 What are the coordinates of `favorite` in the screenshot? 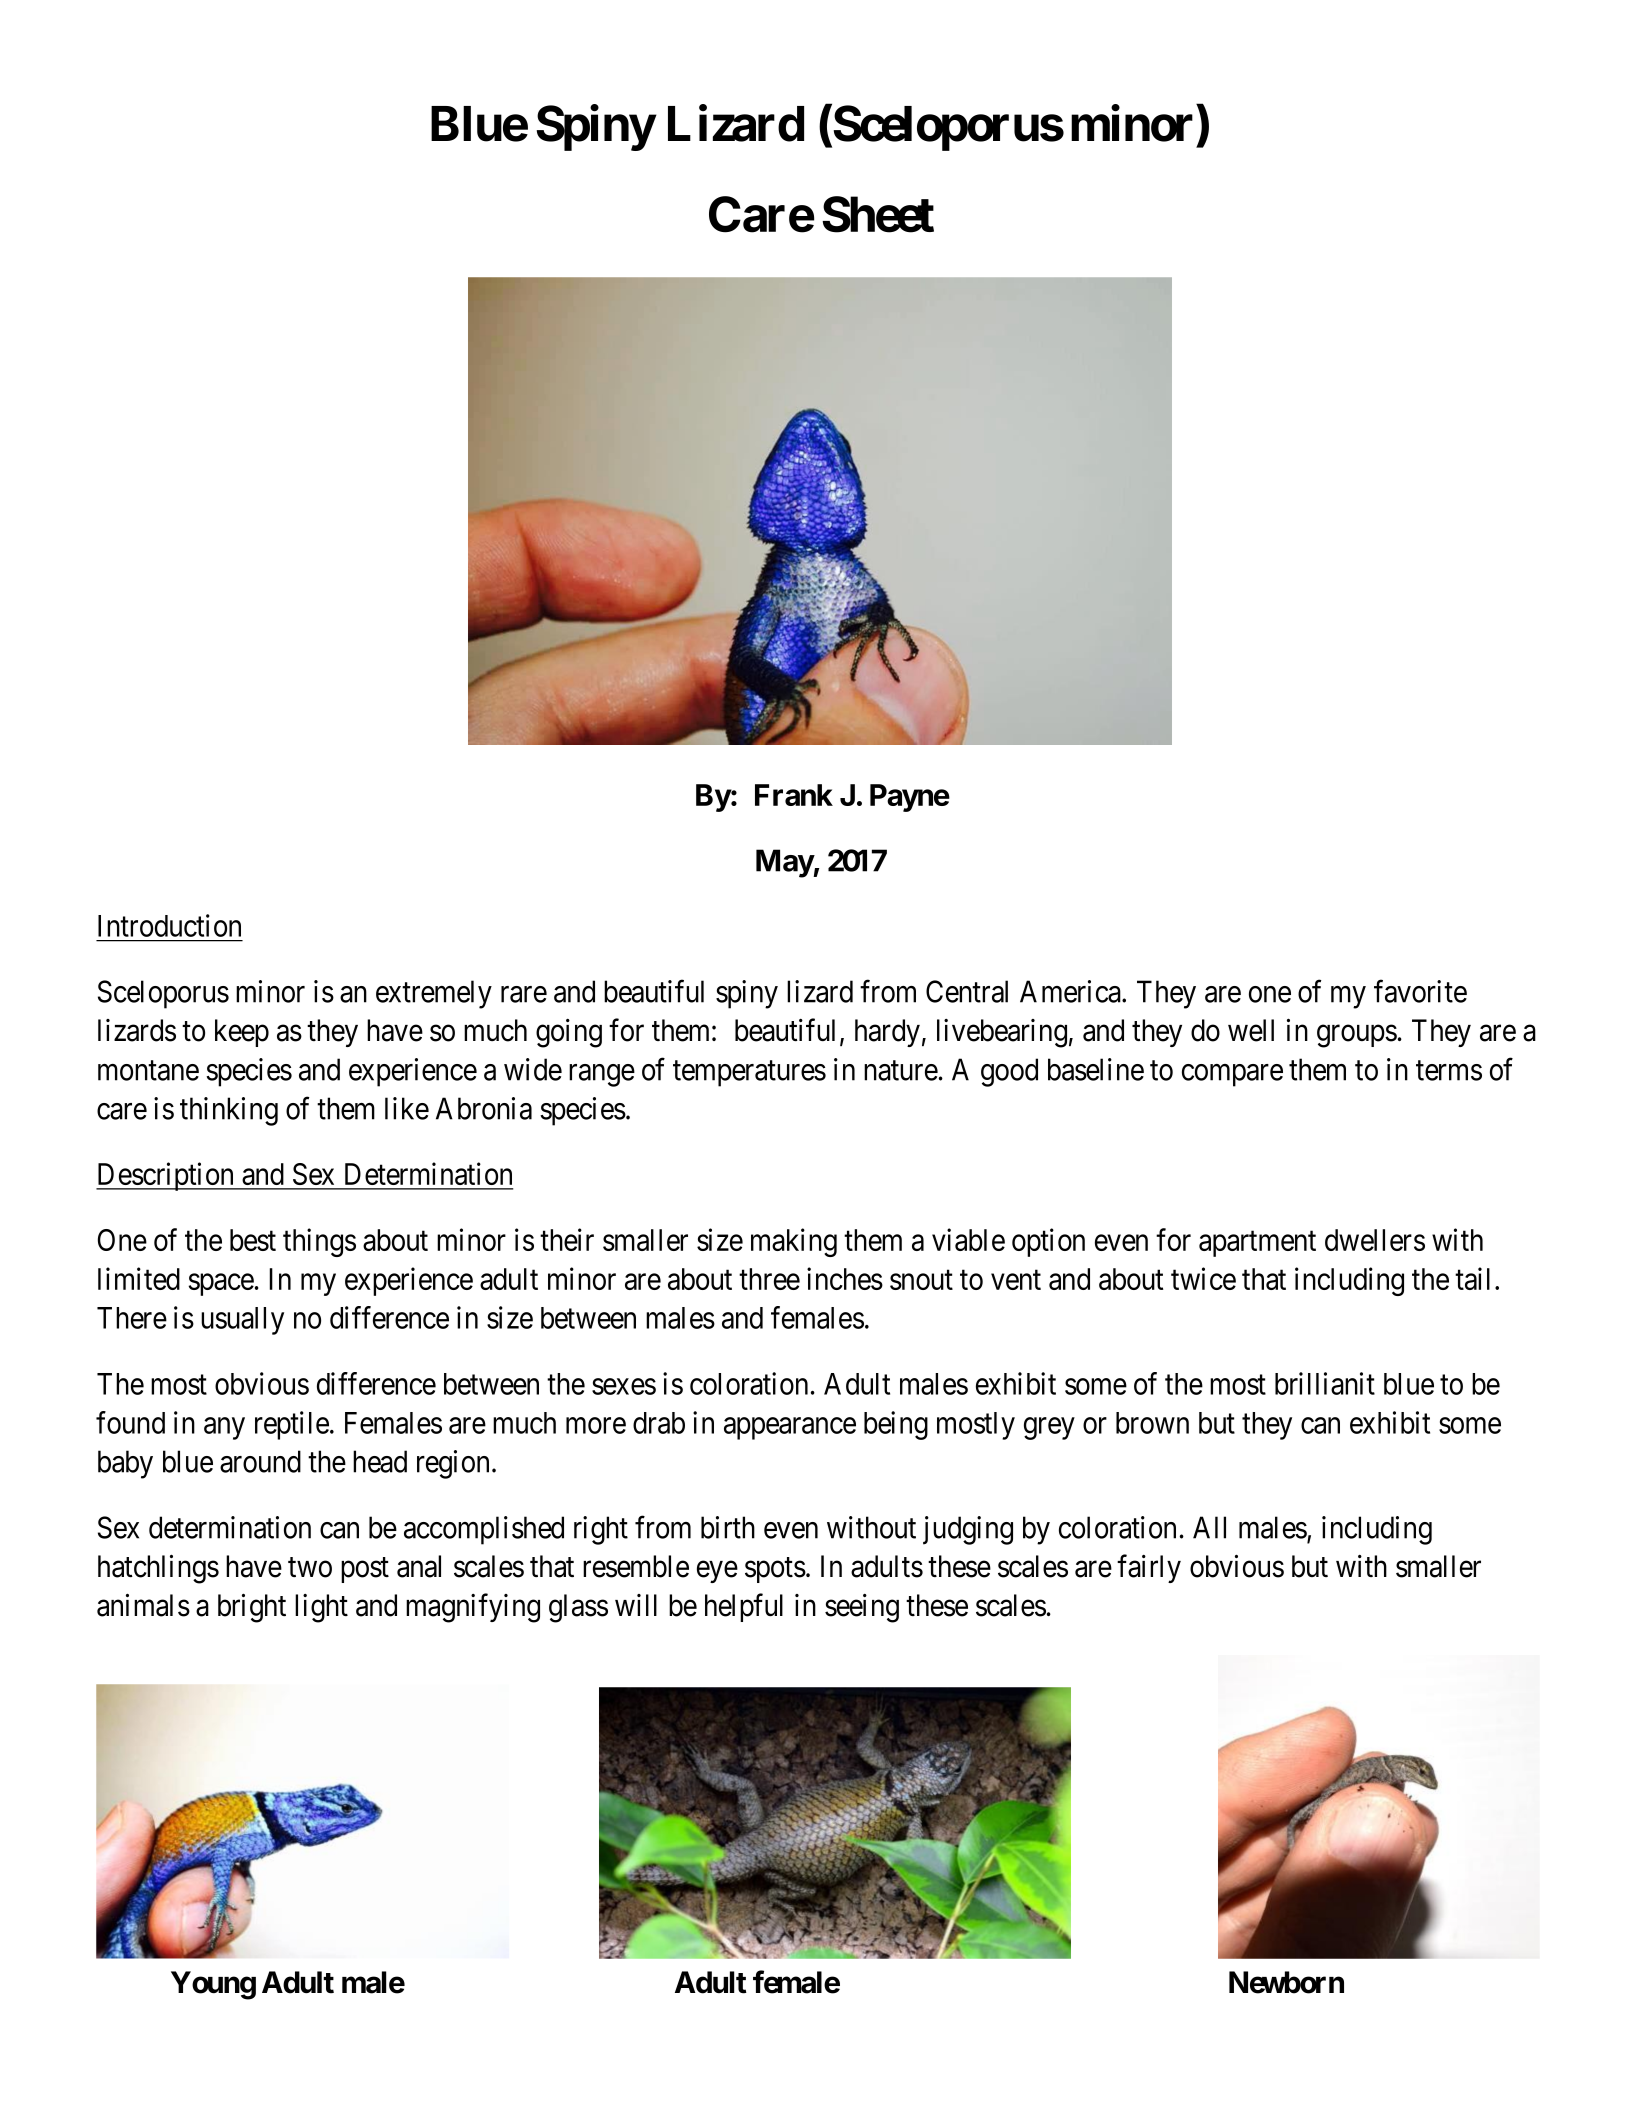 It's located at (1420, 991).
